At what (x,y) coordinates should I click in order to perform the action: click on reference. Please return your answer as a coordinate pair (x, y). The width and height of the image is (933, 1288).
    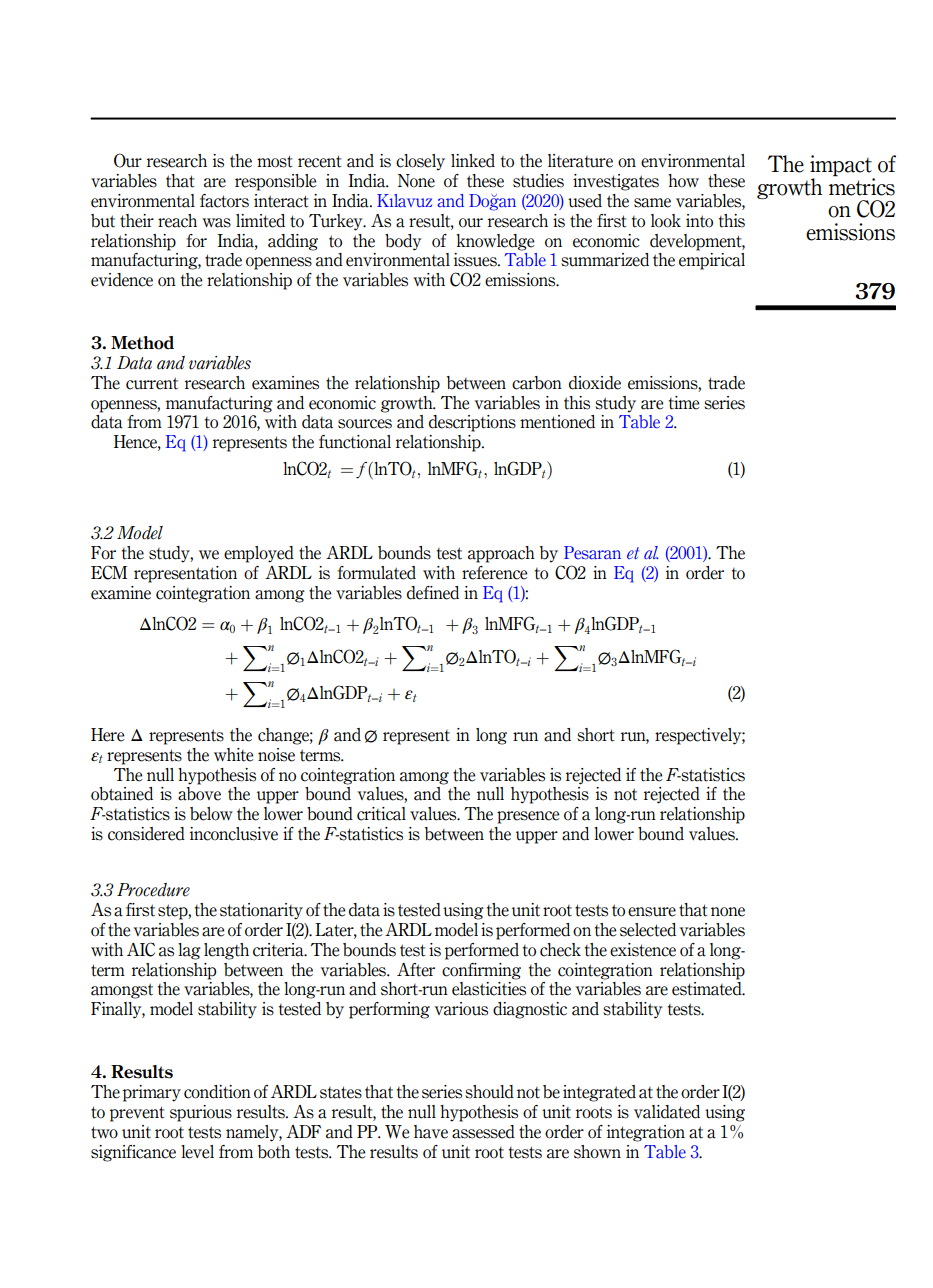
    Looking at the image, I should click on (494, 573).
